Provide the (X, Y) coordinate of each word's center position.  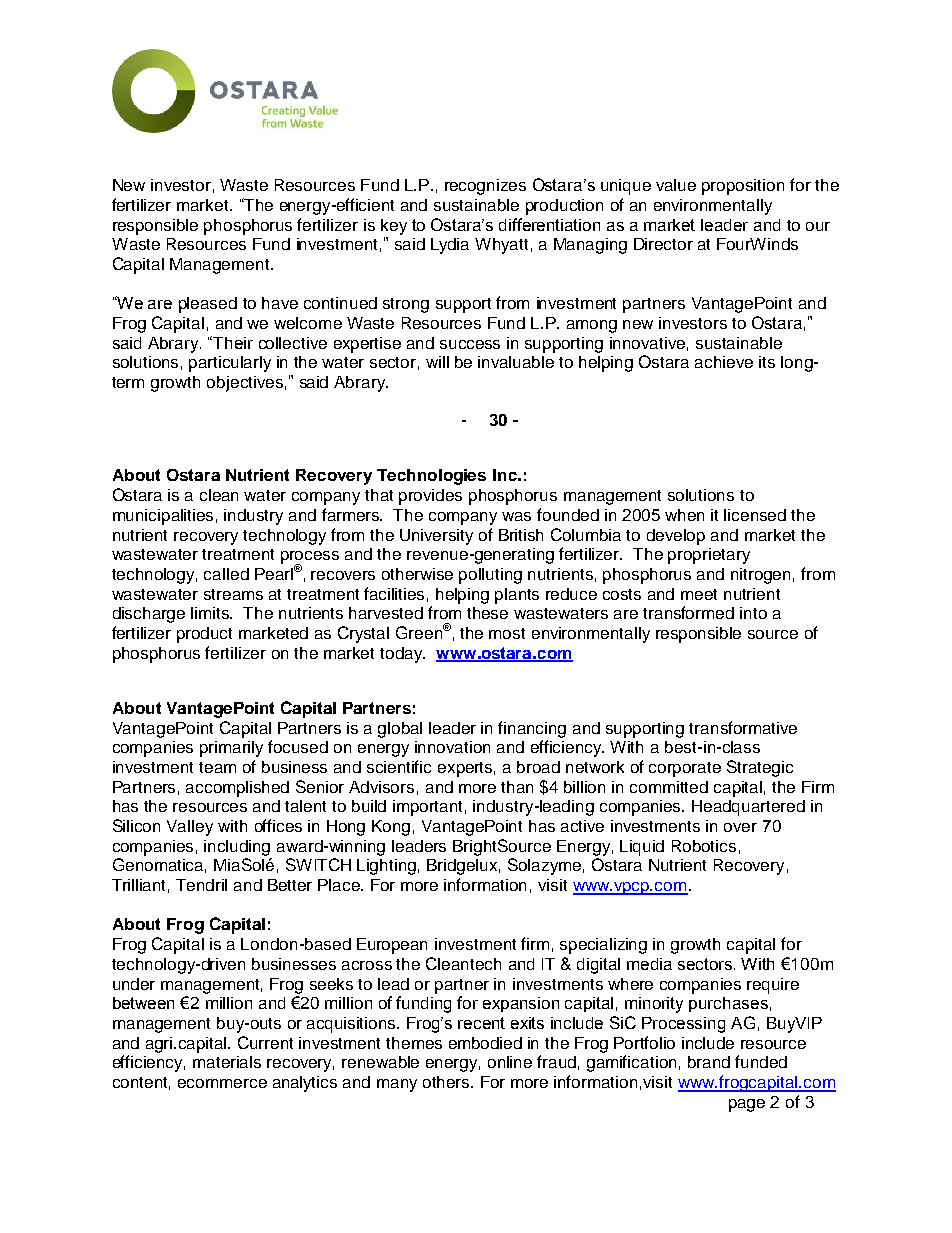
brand (709, 1062)
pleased (208, 305)
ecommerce (222, 1083)
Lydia (450, 246)
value (676, 185)
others (448, 1082)
